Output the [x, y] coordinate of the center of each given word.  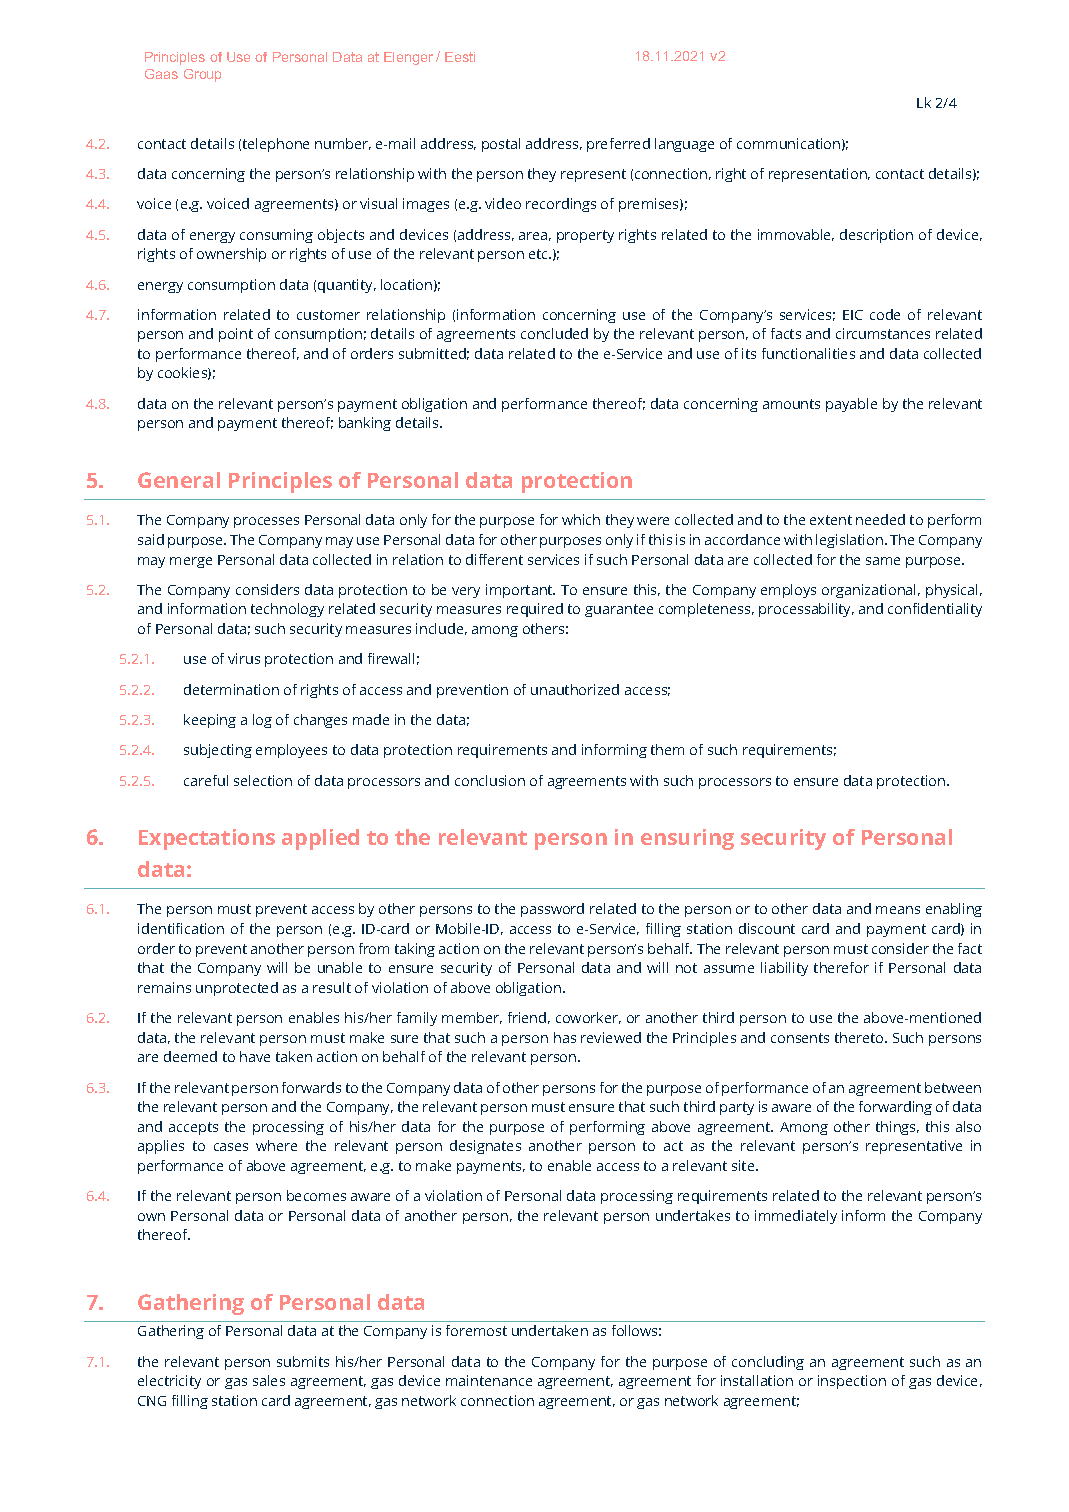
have [255, 1056]
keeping [210, 721]
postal [501, 145]
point [236, 335]
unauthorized [575, 689]
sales [269, 1380]
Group [202, 75]
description [876, 236]
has [565, 1037]
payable [851, 405]
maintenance [489, 1380]
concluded [554, 333]
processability [806, 610]
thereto [860, 1037]
